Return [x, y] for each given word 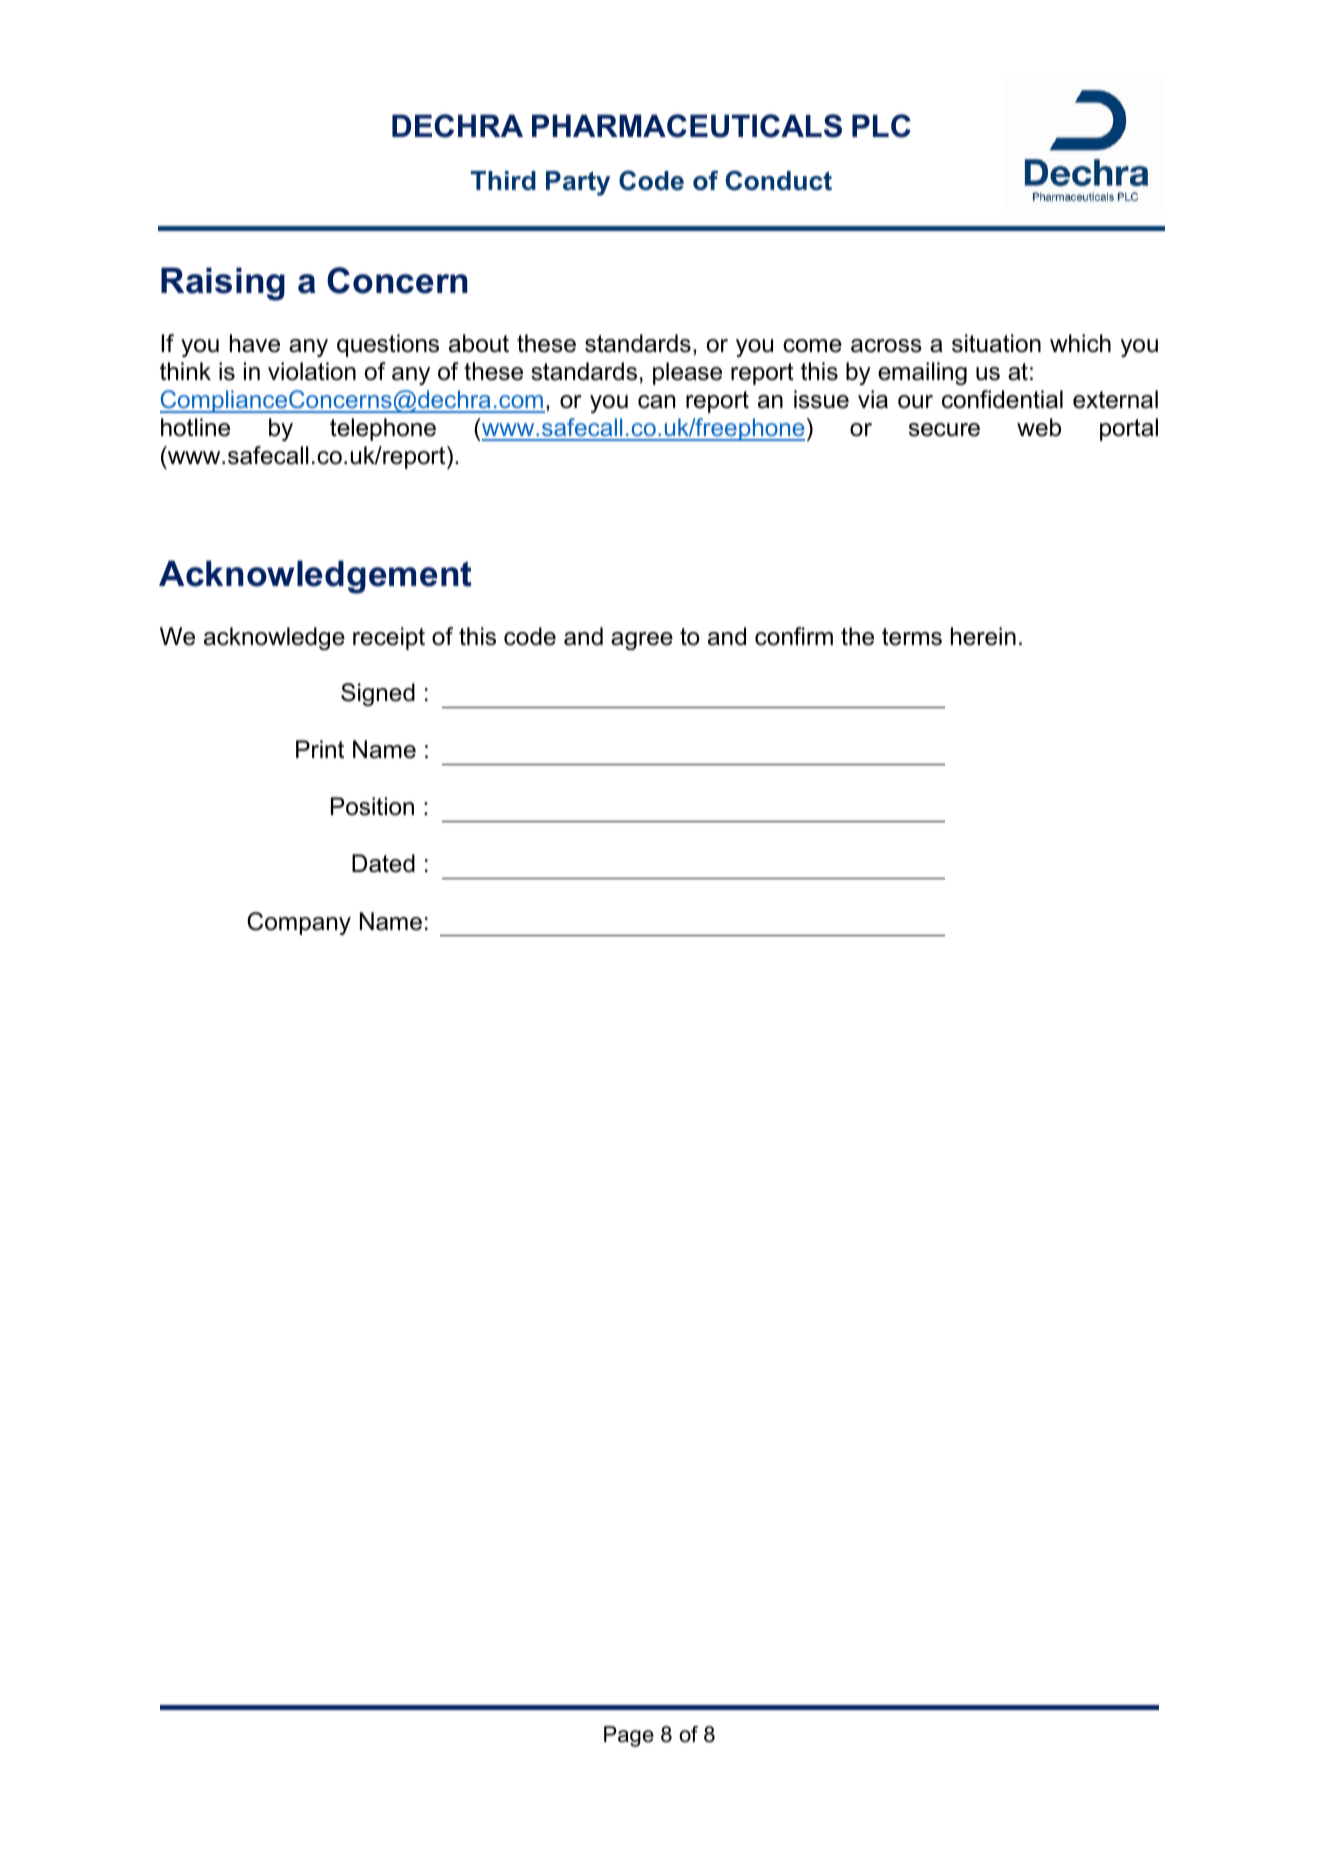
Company [299, 923]
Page [629, 1736]
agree [642, 641]
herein [983, 636]
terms [912, 637]
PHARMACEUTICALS [687, 126]
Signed [378, 694]
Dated [383, 863]
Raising [223, 284]
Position [372, 806]
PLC [881, 126]
